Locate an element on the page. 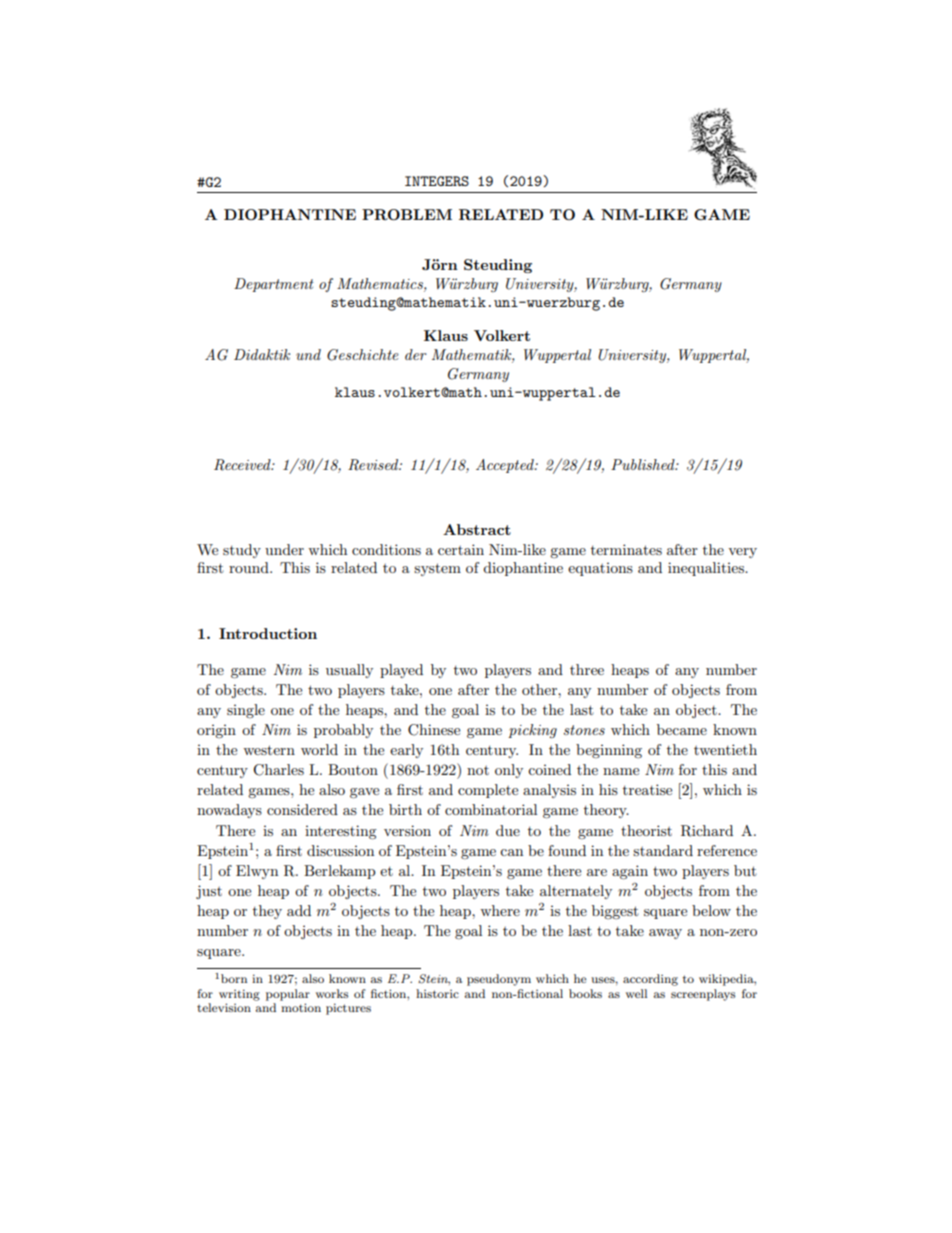 The width and height of the image is (952, 1233). Department is located at coordinates (274, 285).
